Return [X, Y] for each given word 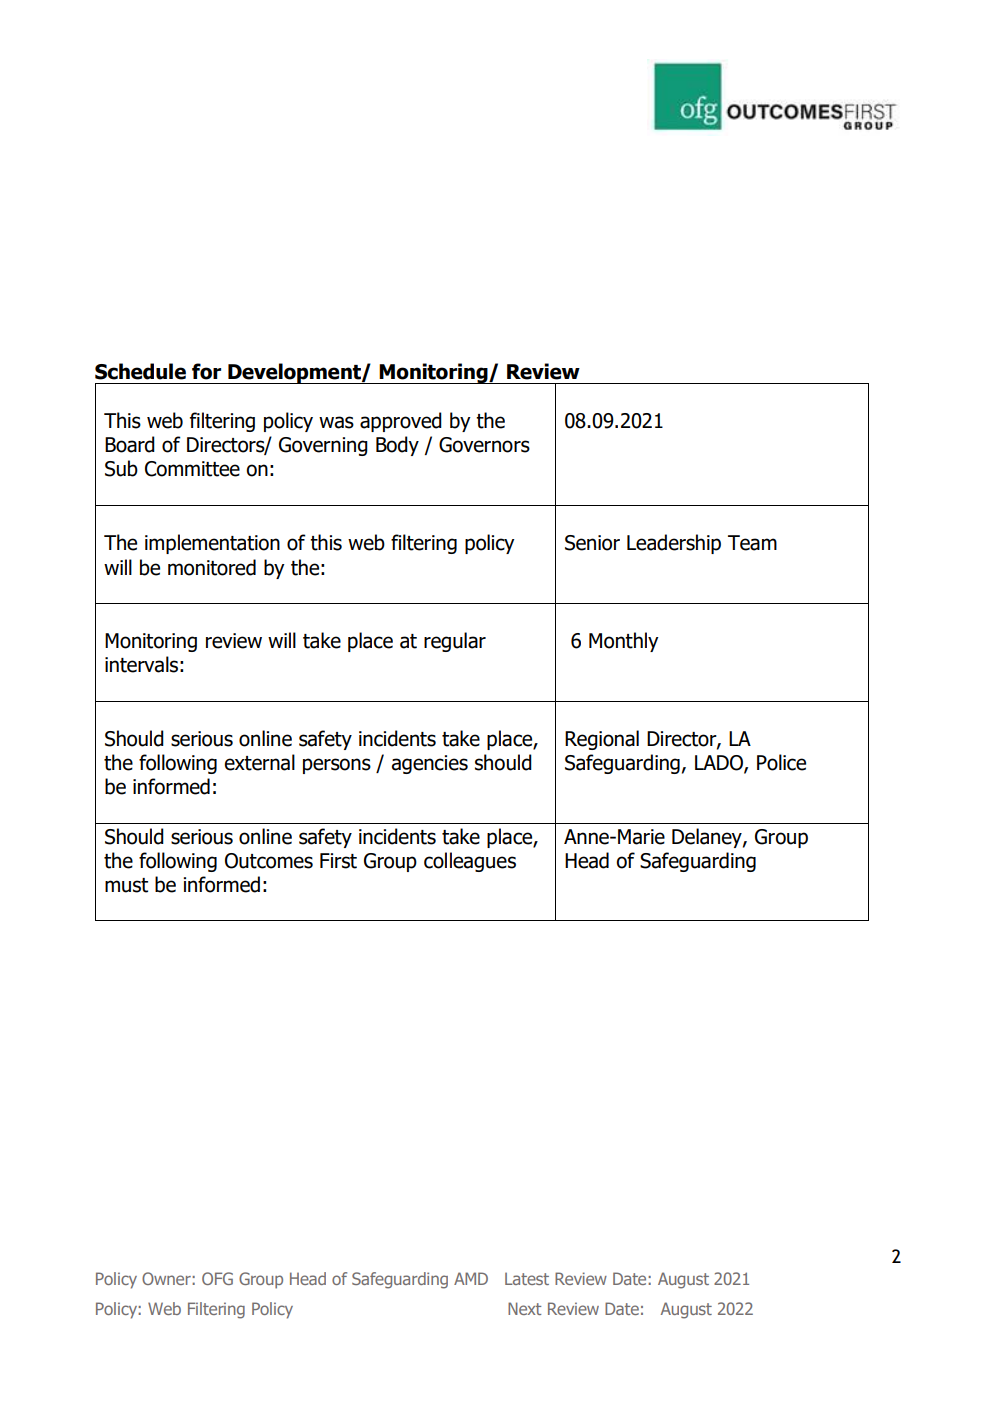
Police [781, 762]
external [259, 762]
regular [455, 642]
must [126, 885]
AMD [471, 1278]
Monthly [624, 642]
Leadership [674, 544]
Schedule [140, 371]
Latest [527, 1278]
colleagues [470, 862]
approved [401, 422]
